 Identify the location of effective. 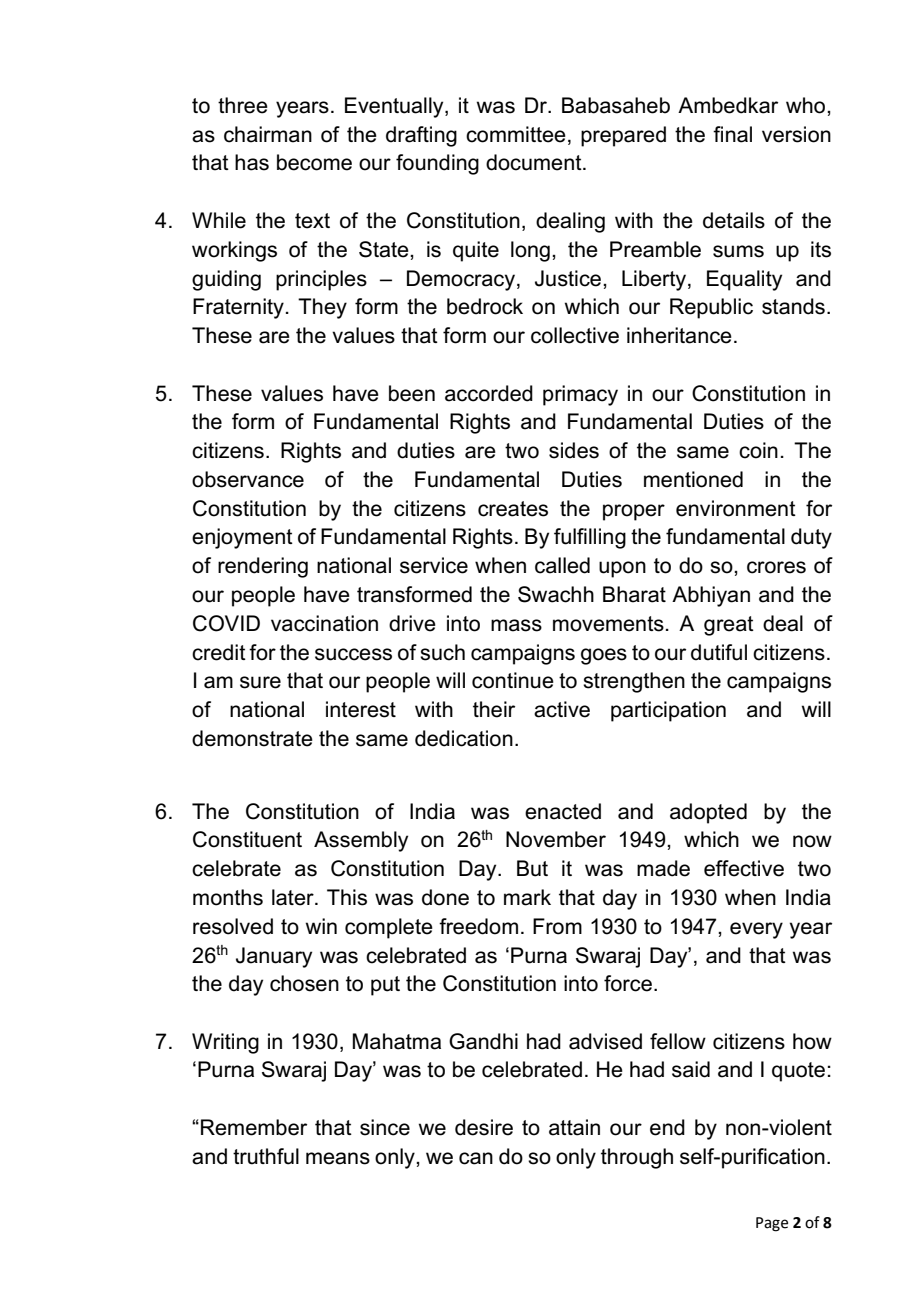
(744, 868).
